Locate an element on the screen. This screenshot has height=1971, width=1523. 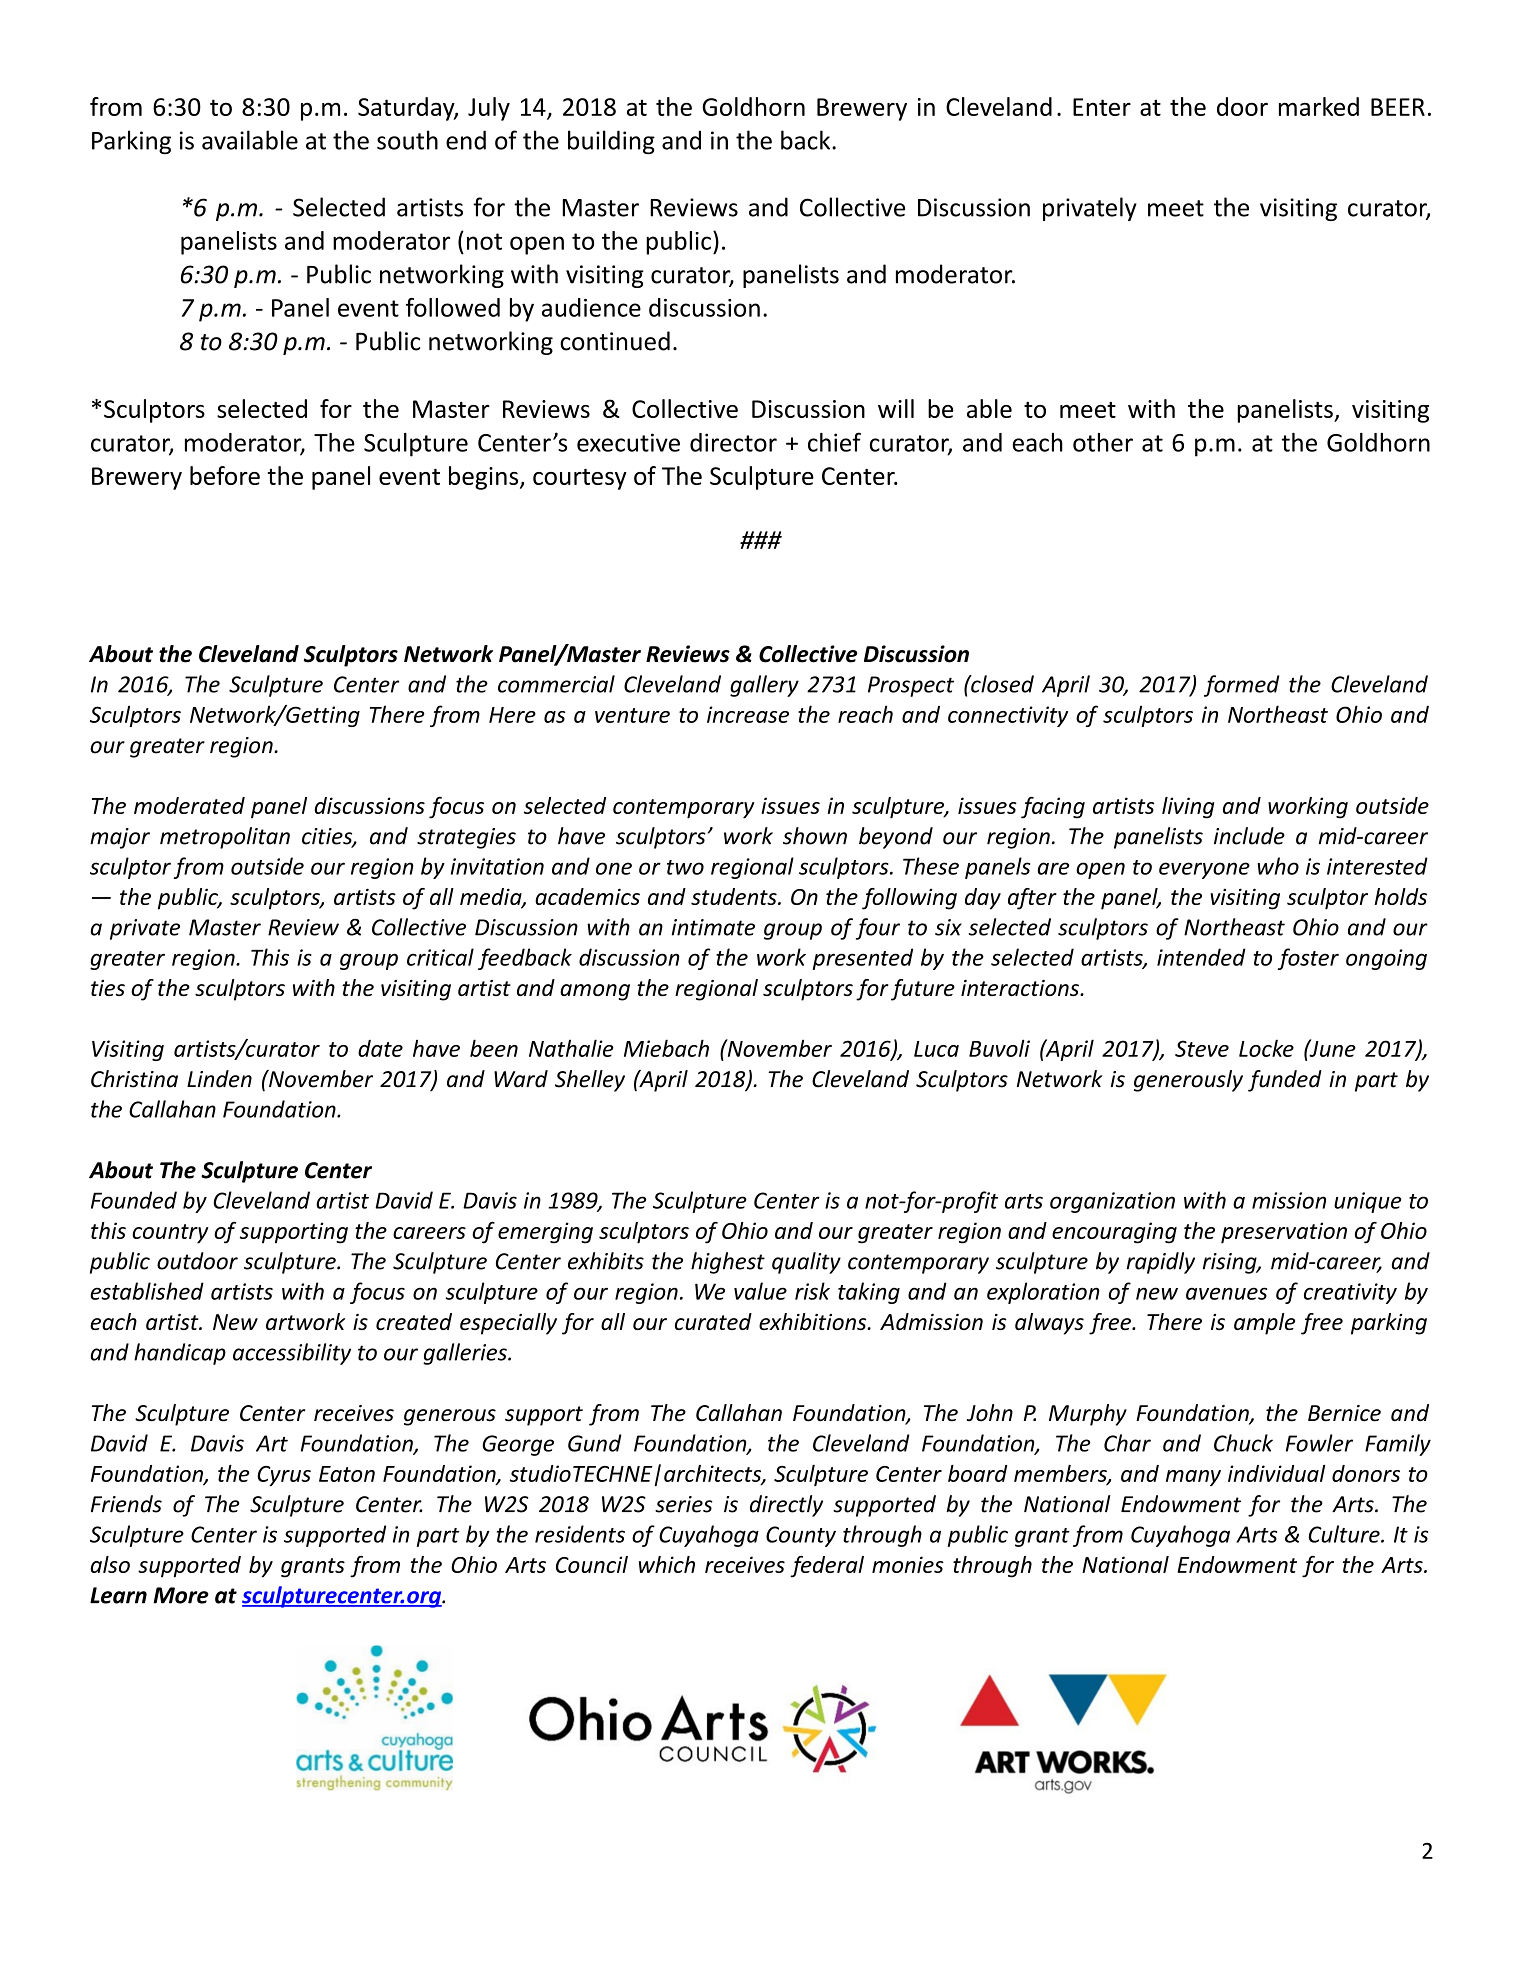
before is located at coordinates (225, 475).
